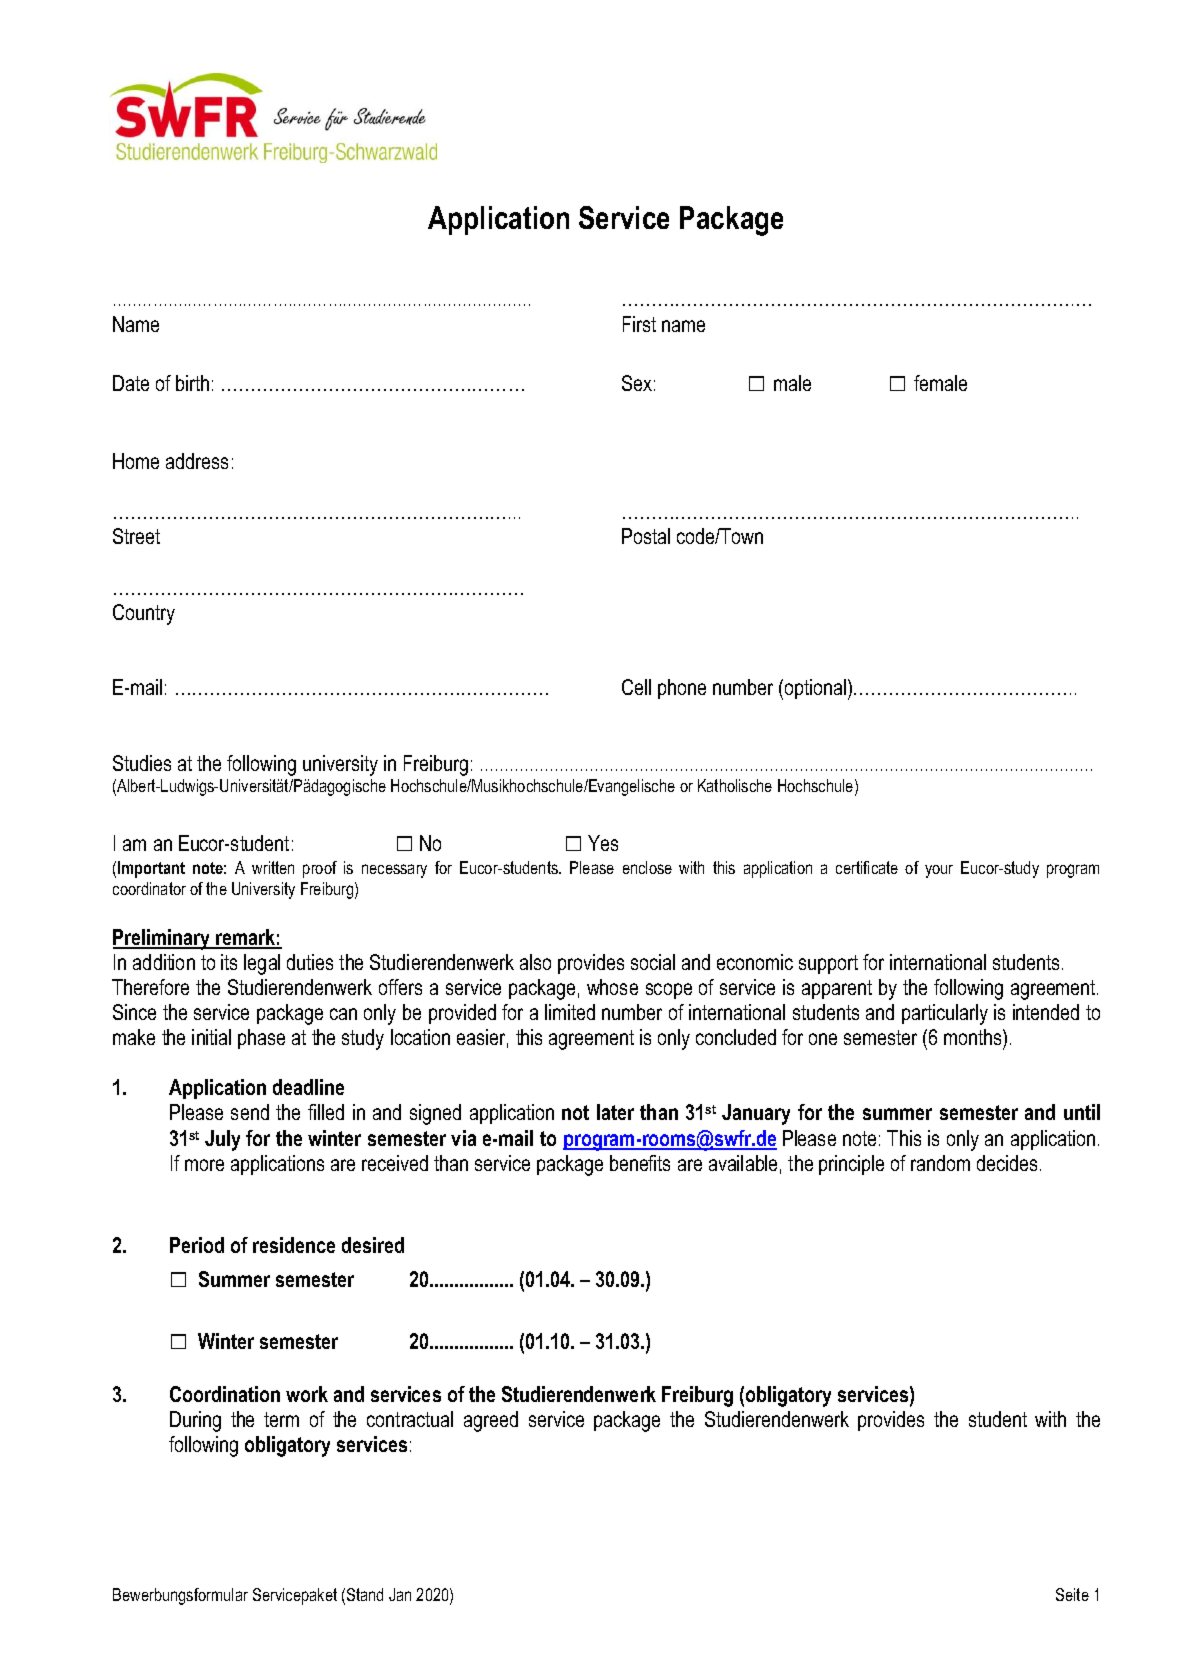 The width and height of the screenshot is (1186, 1677). Describe the element at coordinates (939, 871) in the screenshot. I see `your` at that location.
